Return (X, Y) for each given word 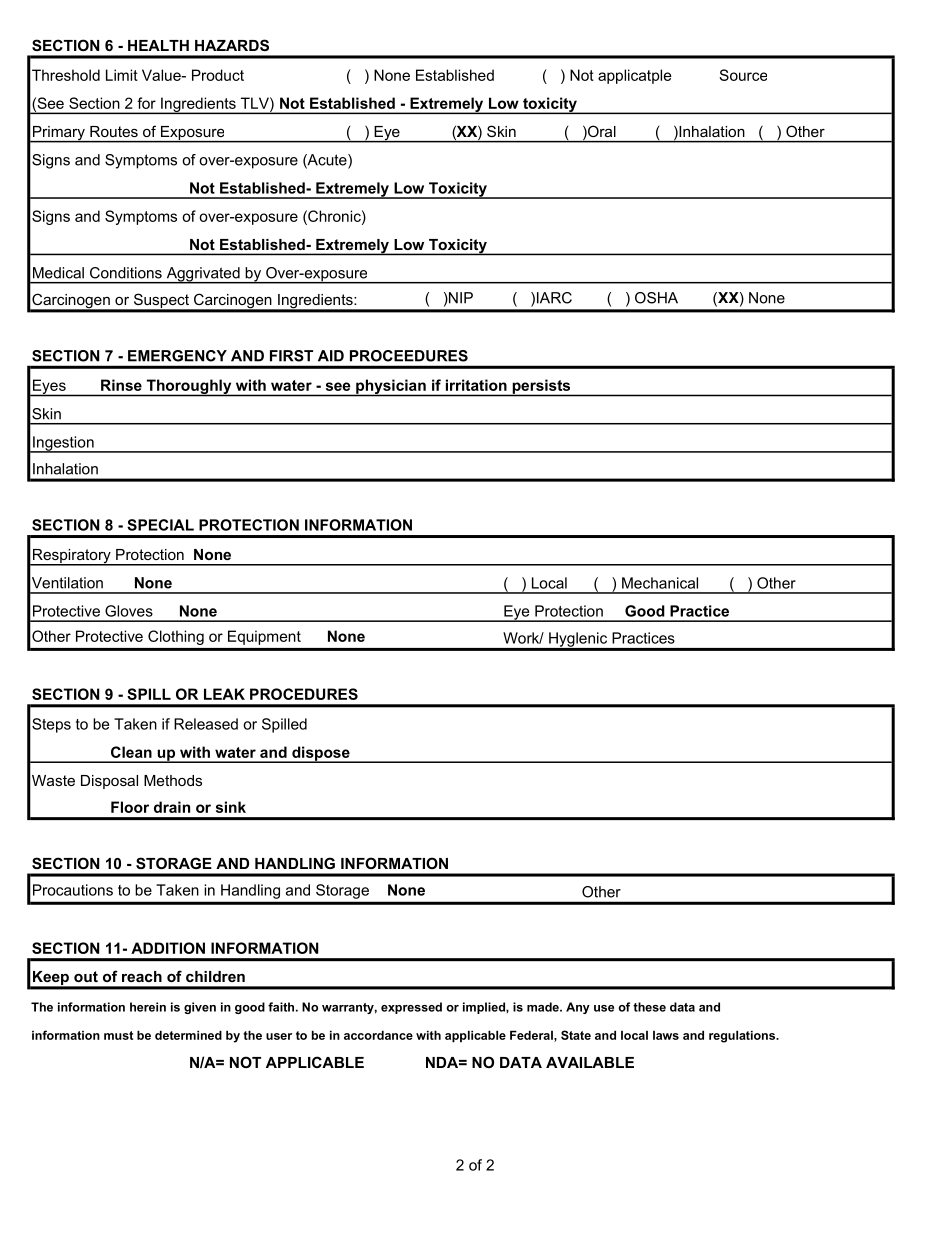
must (118, 1035)
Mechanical (660, 583)
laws (666, 1035)
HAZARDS (232, 45)
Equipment (264, 637)
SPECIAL (160, 525)
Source (743, 75)
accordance (378, 1035)
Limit (122, 75)
